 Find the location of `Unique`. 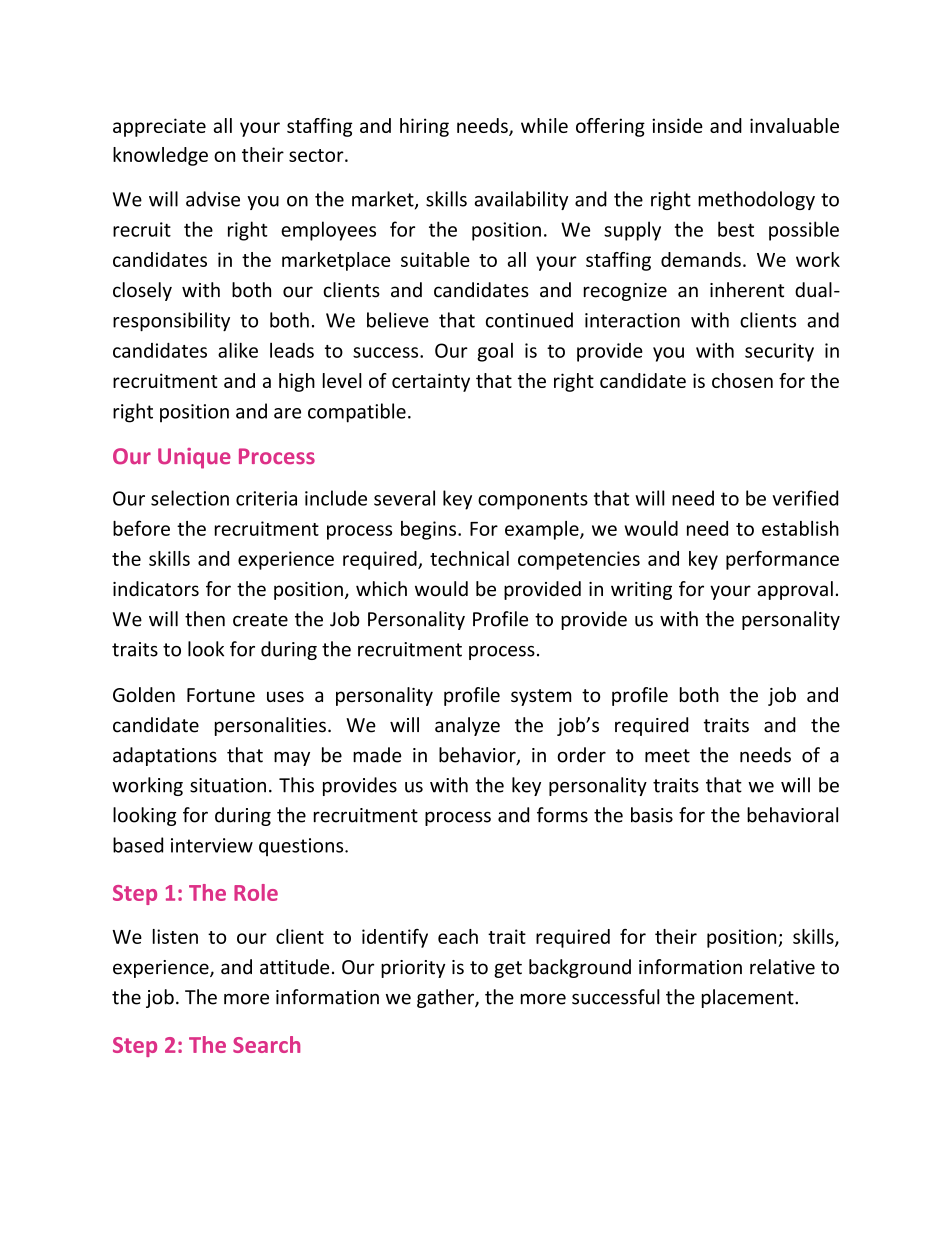

Unique is located at coordinates (194, 458).
